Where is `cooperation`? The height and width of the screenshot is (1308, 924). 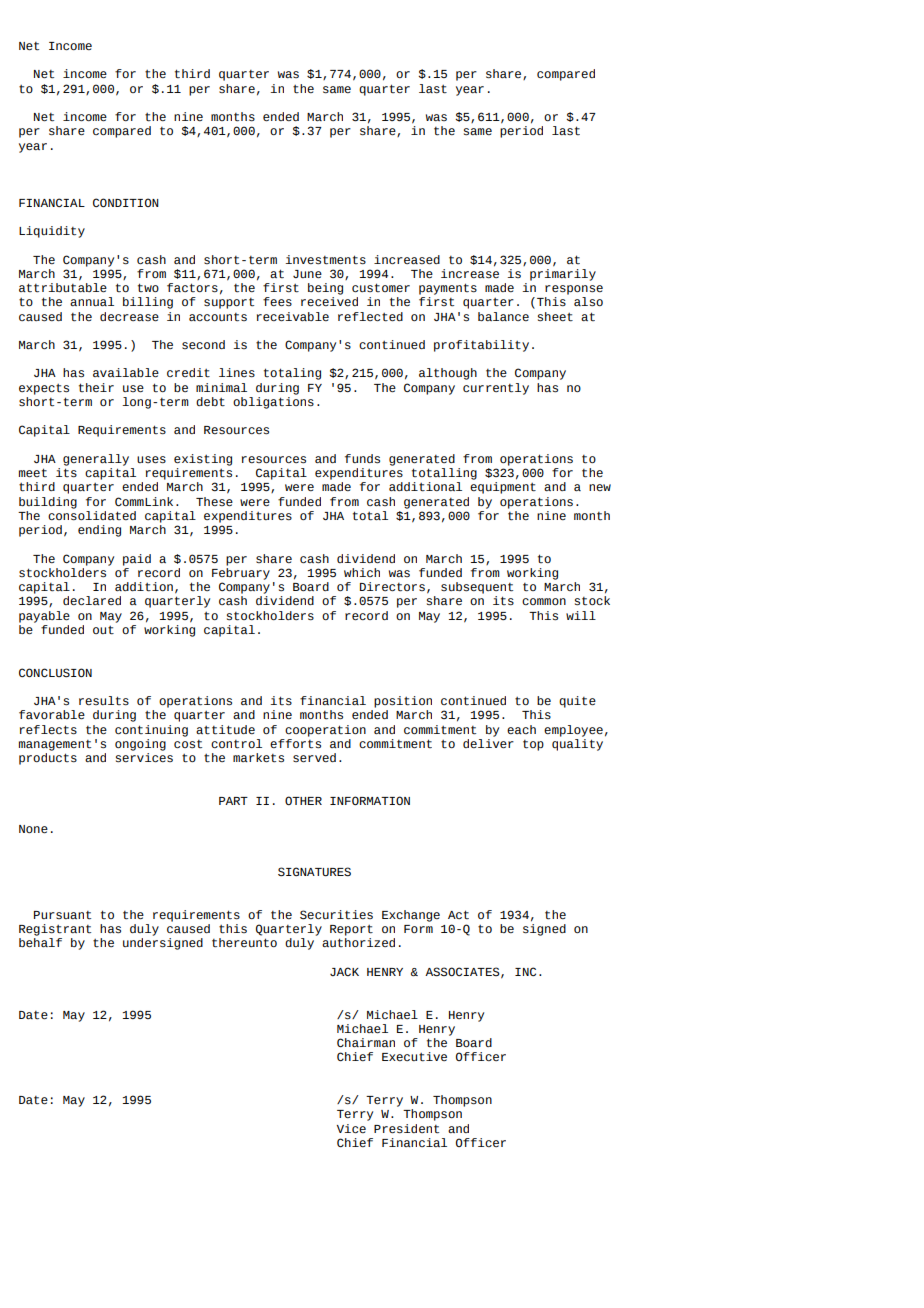
cooperation is located at coordinates (325, 731).
